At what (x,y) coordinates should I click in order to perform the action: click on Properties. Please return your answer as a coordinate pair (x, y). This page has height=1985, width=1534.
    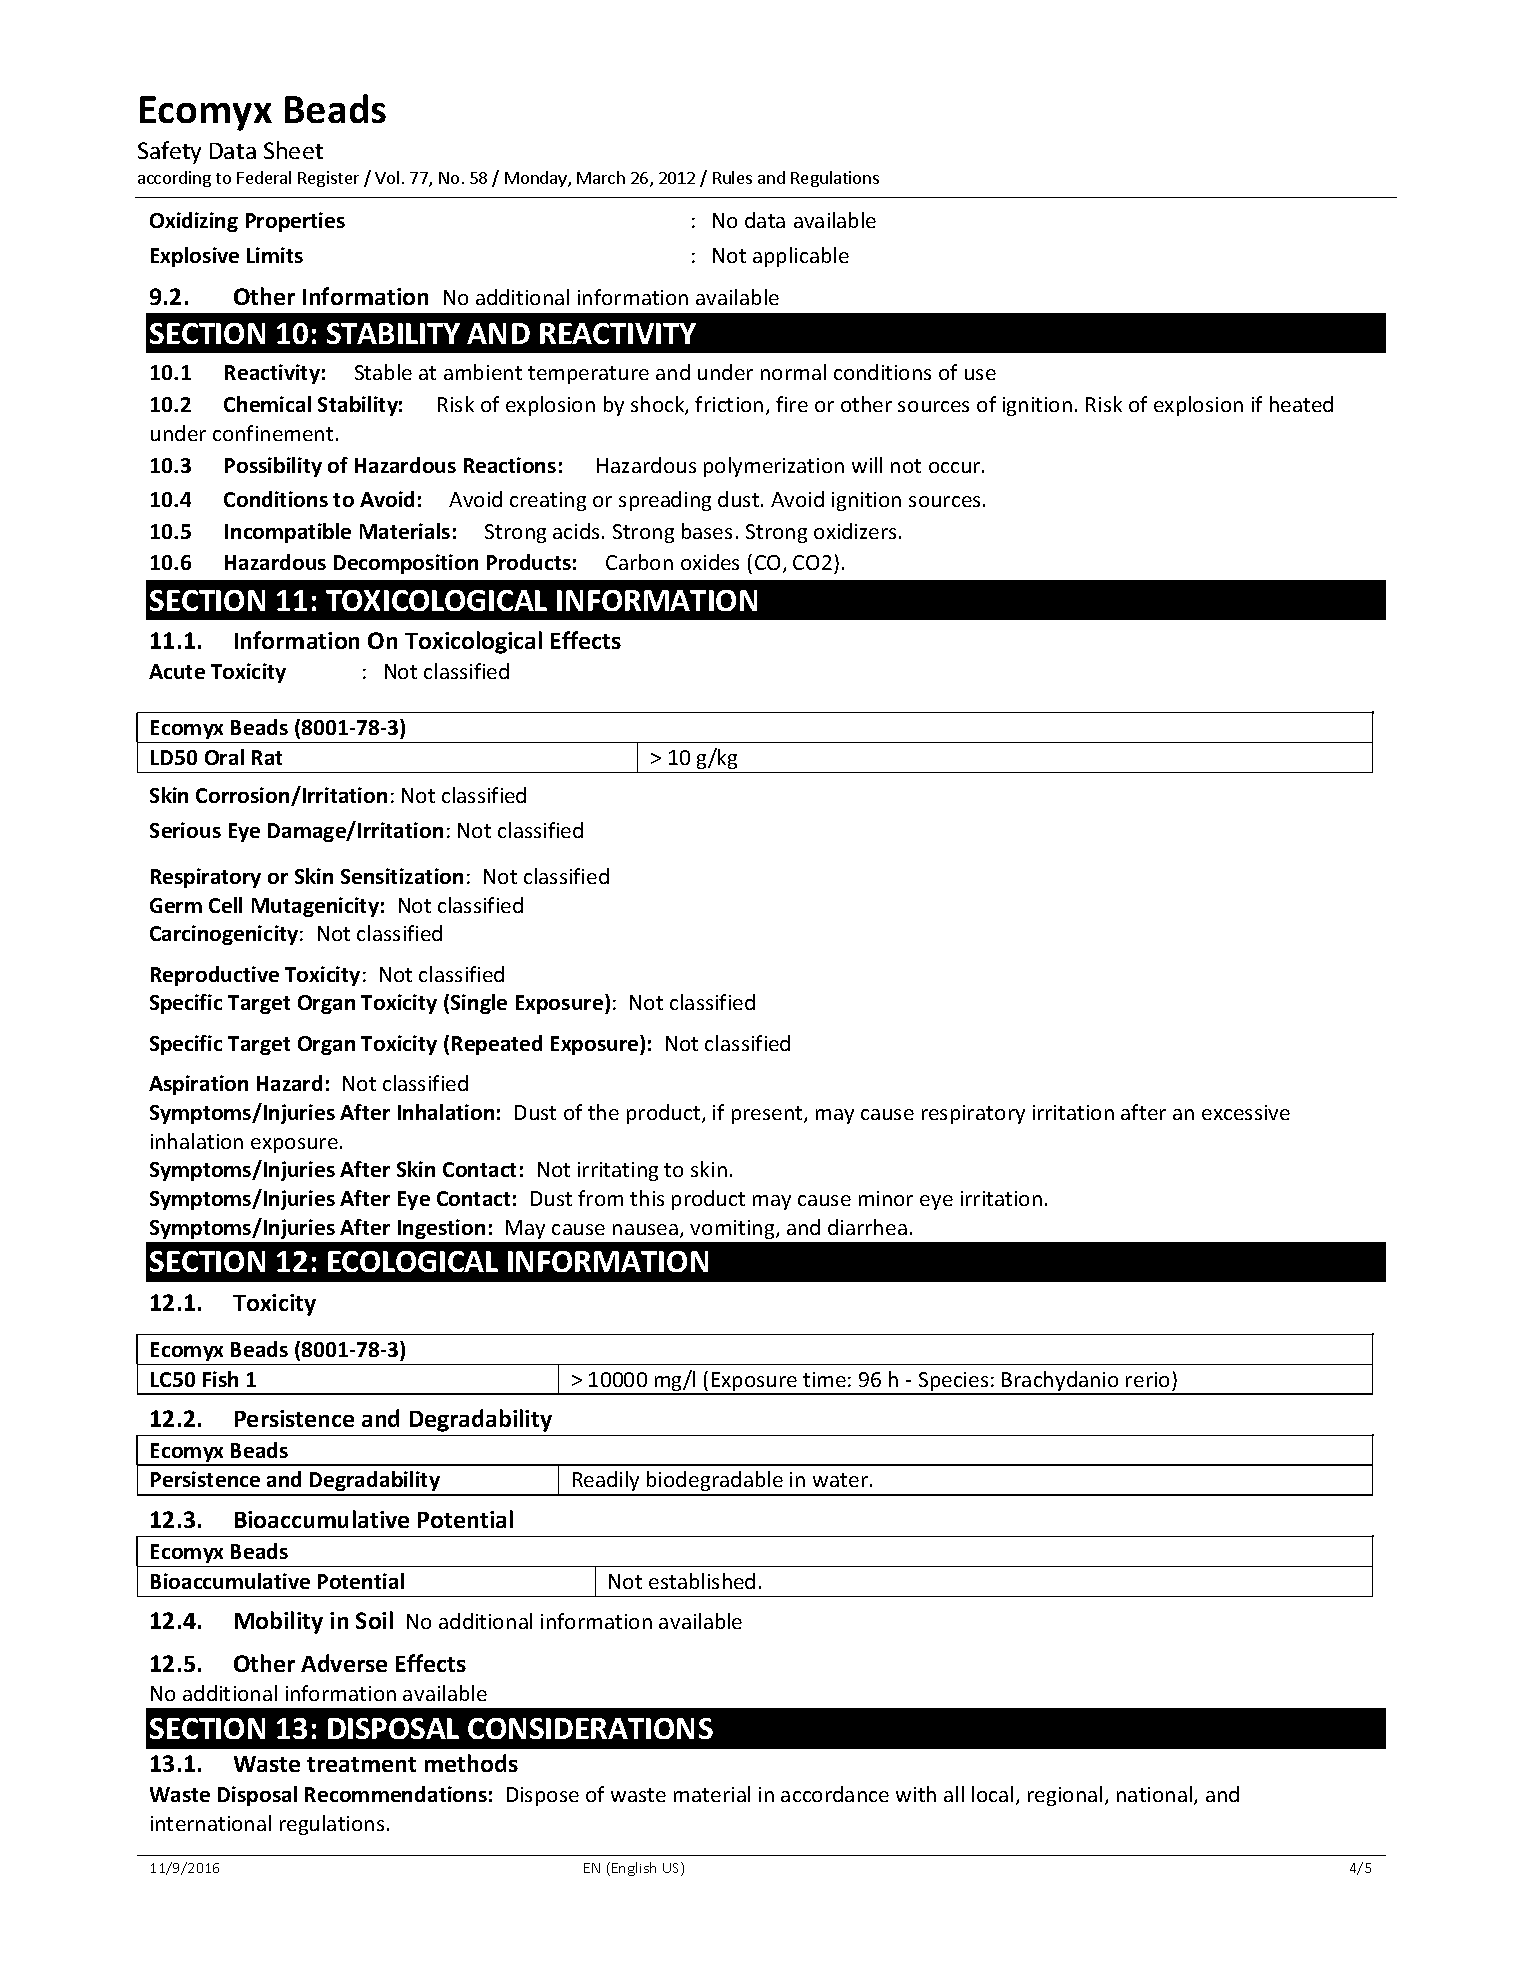
    Looking at the image, I should click on (295, 222).
